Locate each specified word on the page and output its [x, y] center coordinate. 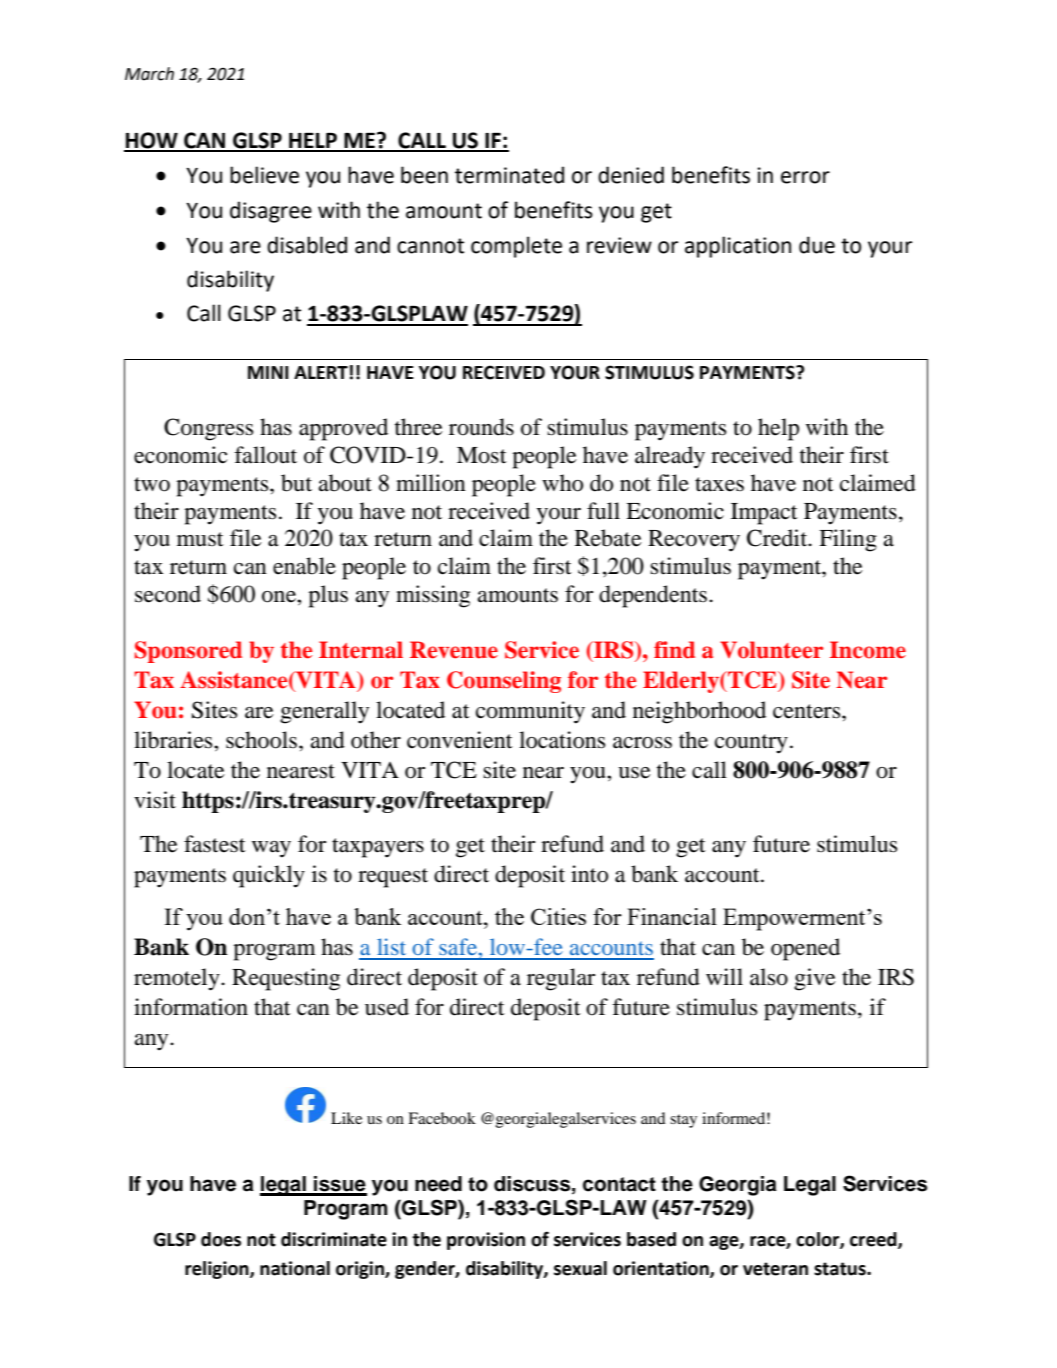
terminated [509, 175]
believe [264, 175]
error [805, 177]
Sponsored [188, 652]
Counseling [504, 682]
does [221, 1239]
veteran [775, 1269]
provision [486, 1241]
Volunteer [771, 650]
